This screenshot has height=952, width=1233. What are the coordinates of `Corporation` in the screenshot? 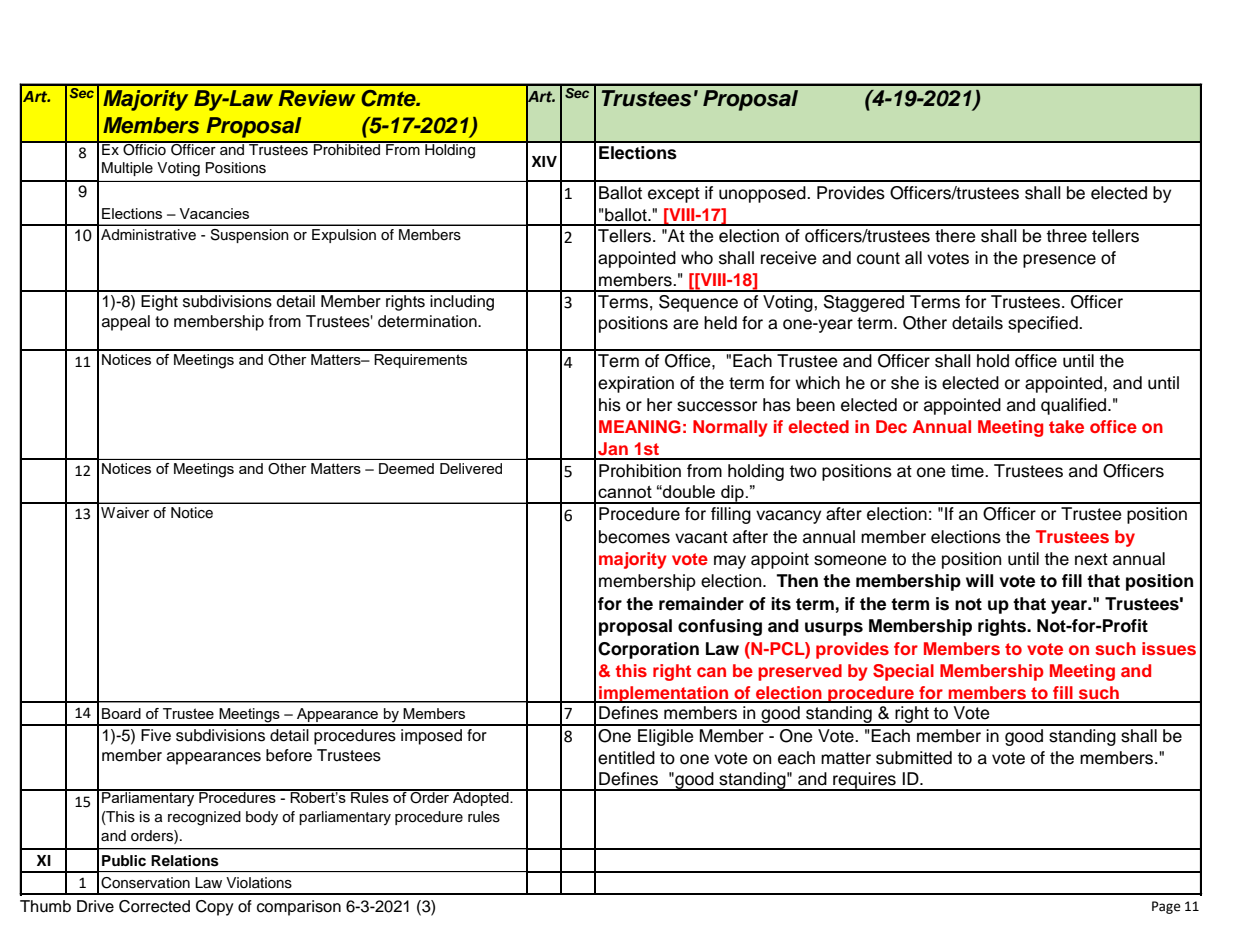 It's located at (648, 650).
